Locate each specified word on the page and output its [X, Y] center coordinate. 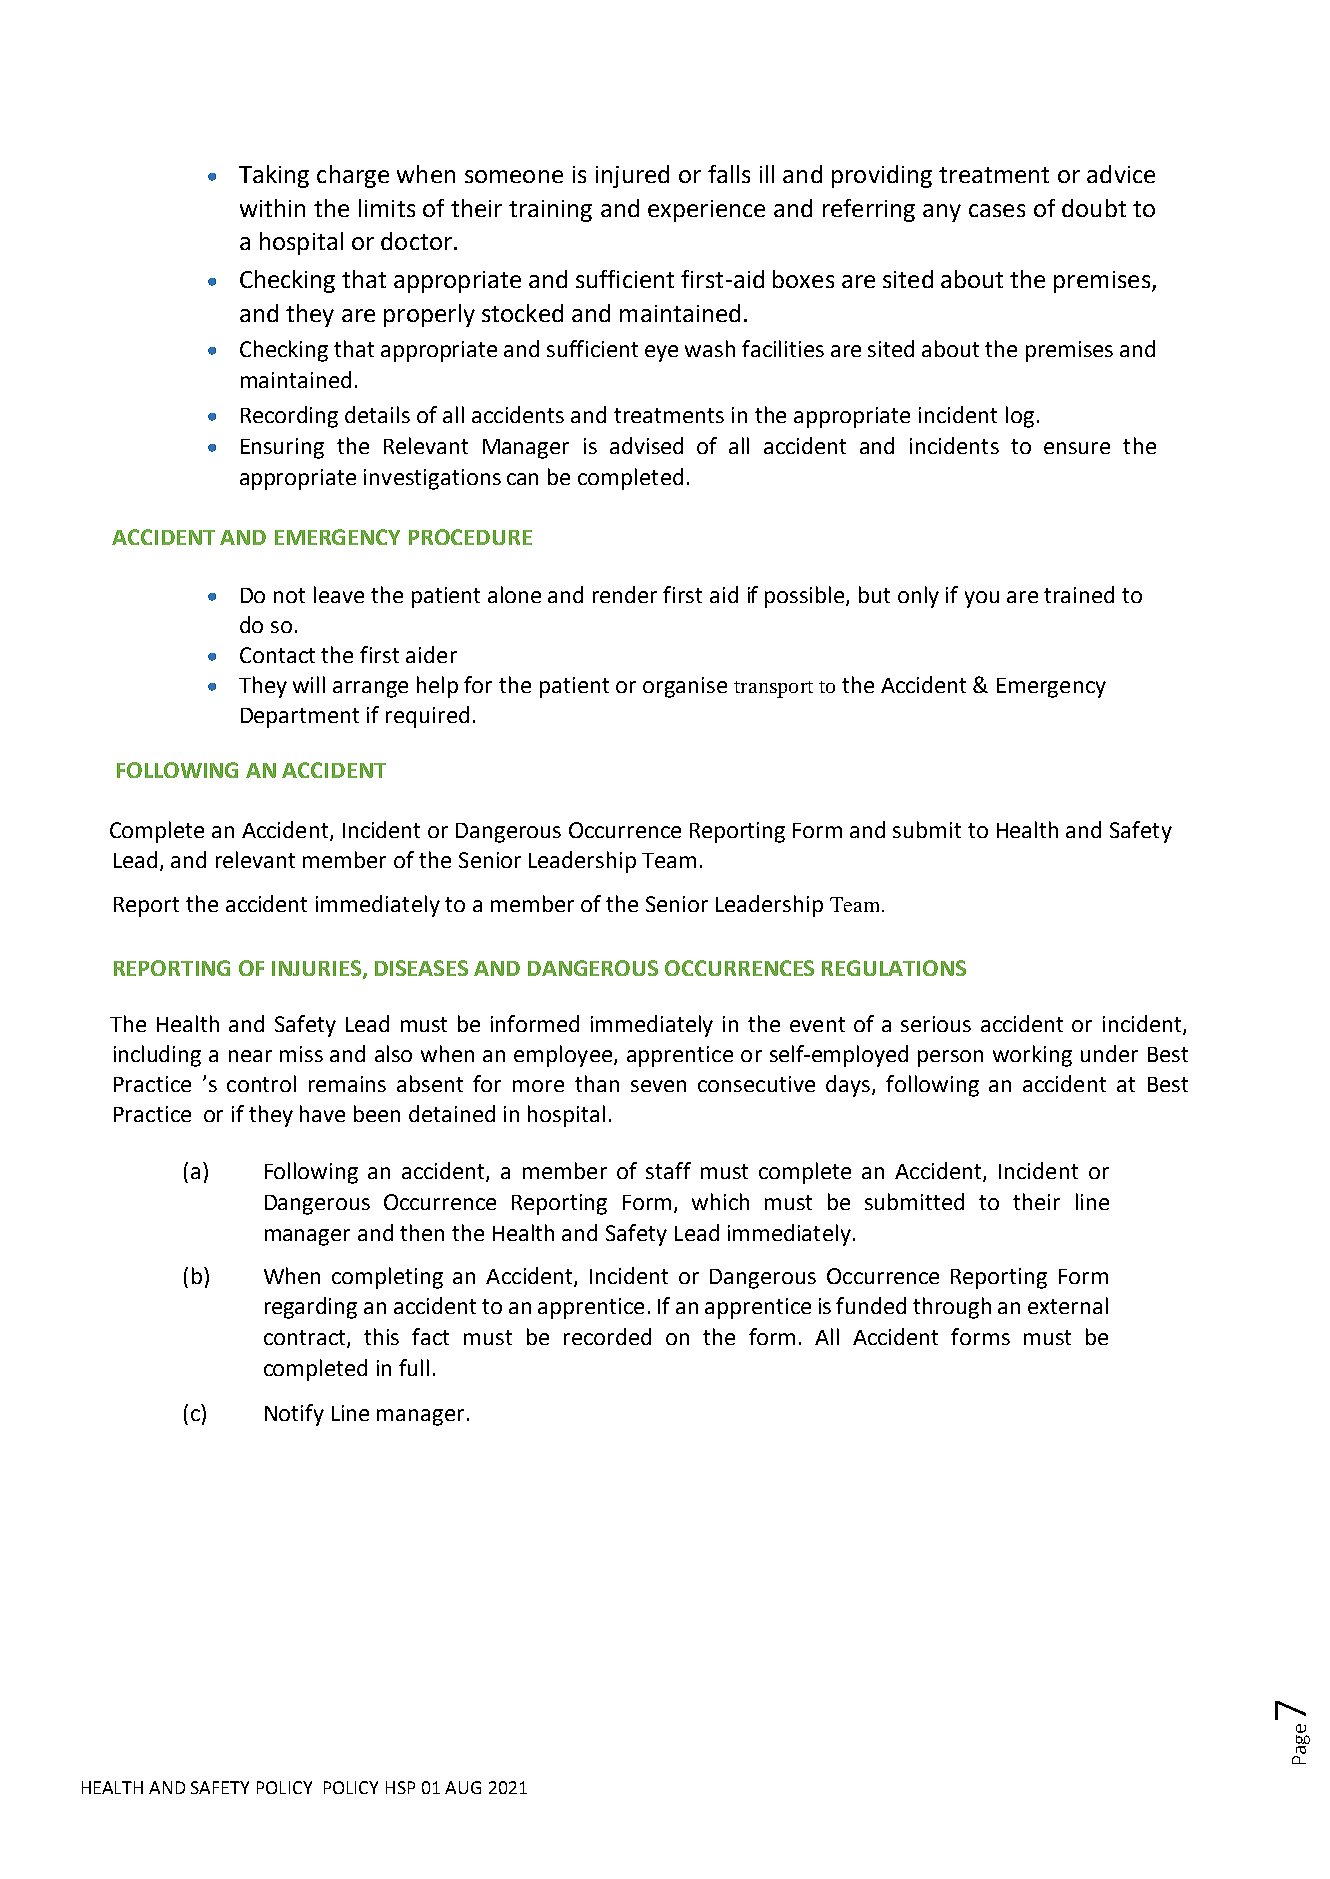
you [982, 599]
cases [997, 210]
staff [668, 1170]
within [272, 208]
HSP [400, 1787]
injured [632, 176]
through [952, 1308]
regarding [311, 1308]
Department [300, 718]
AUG [463, 1787]
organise [685, 687]
